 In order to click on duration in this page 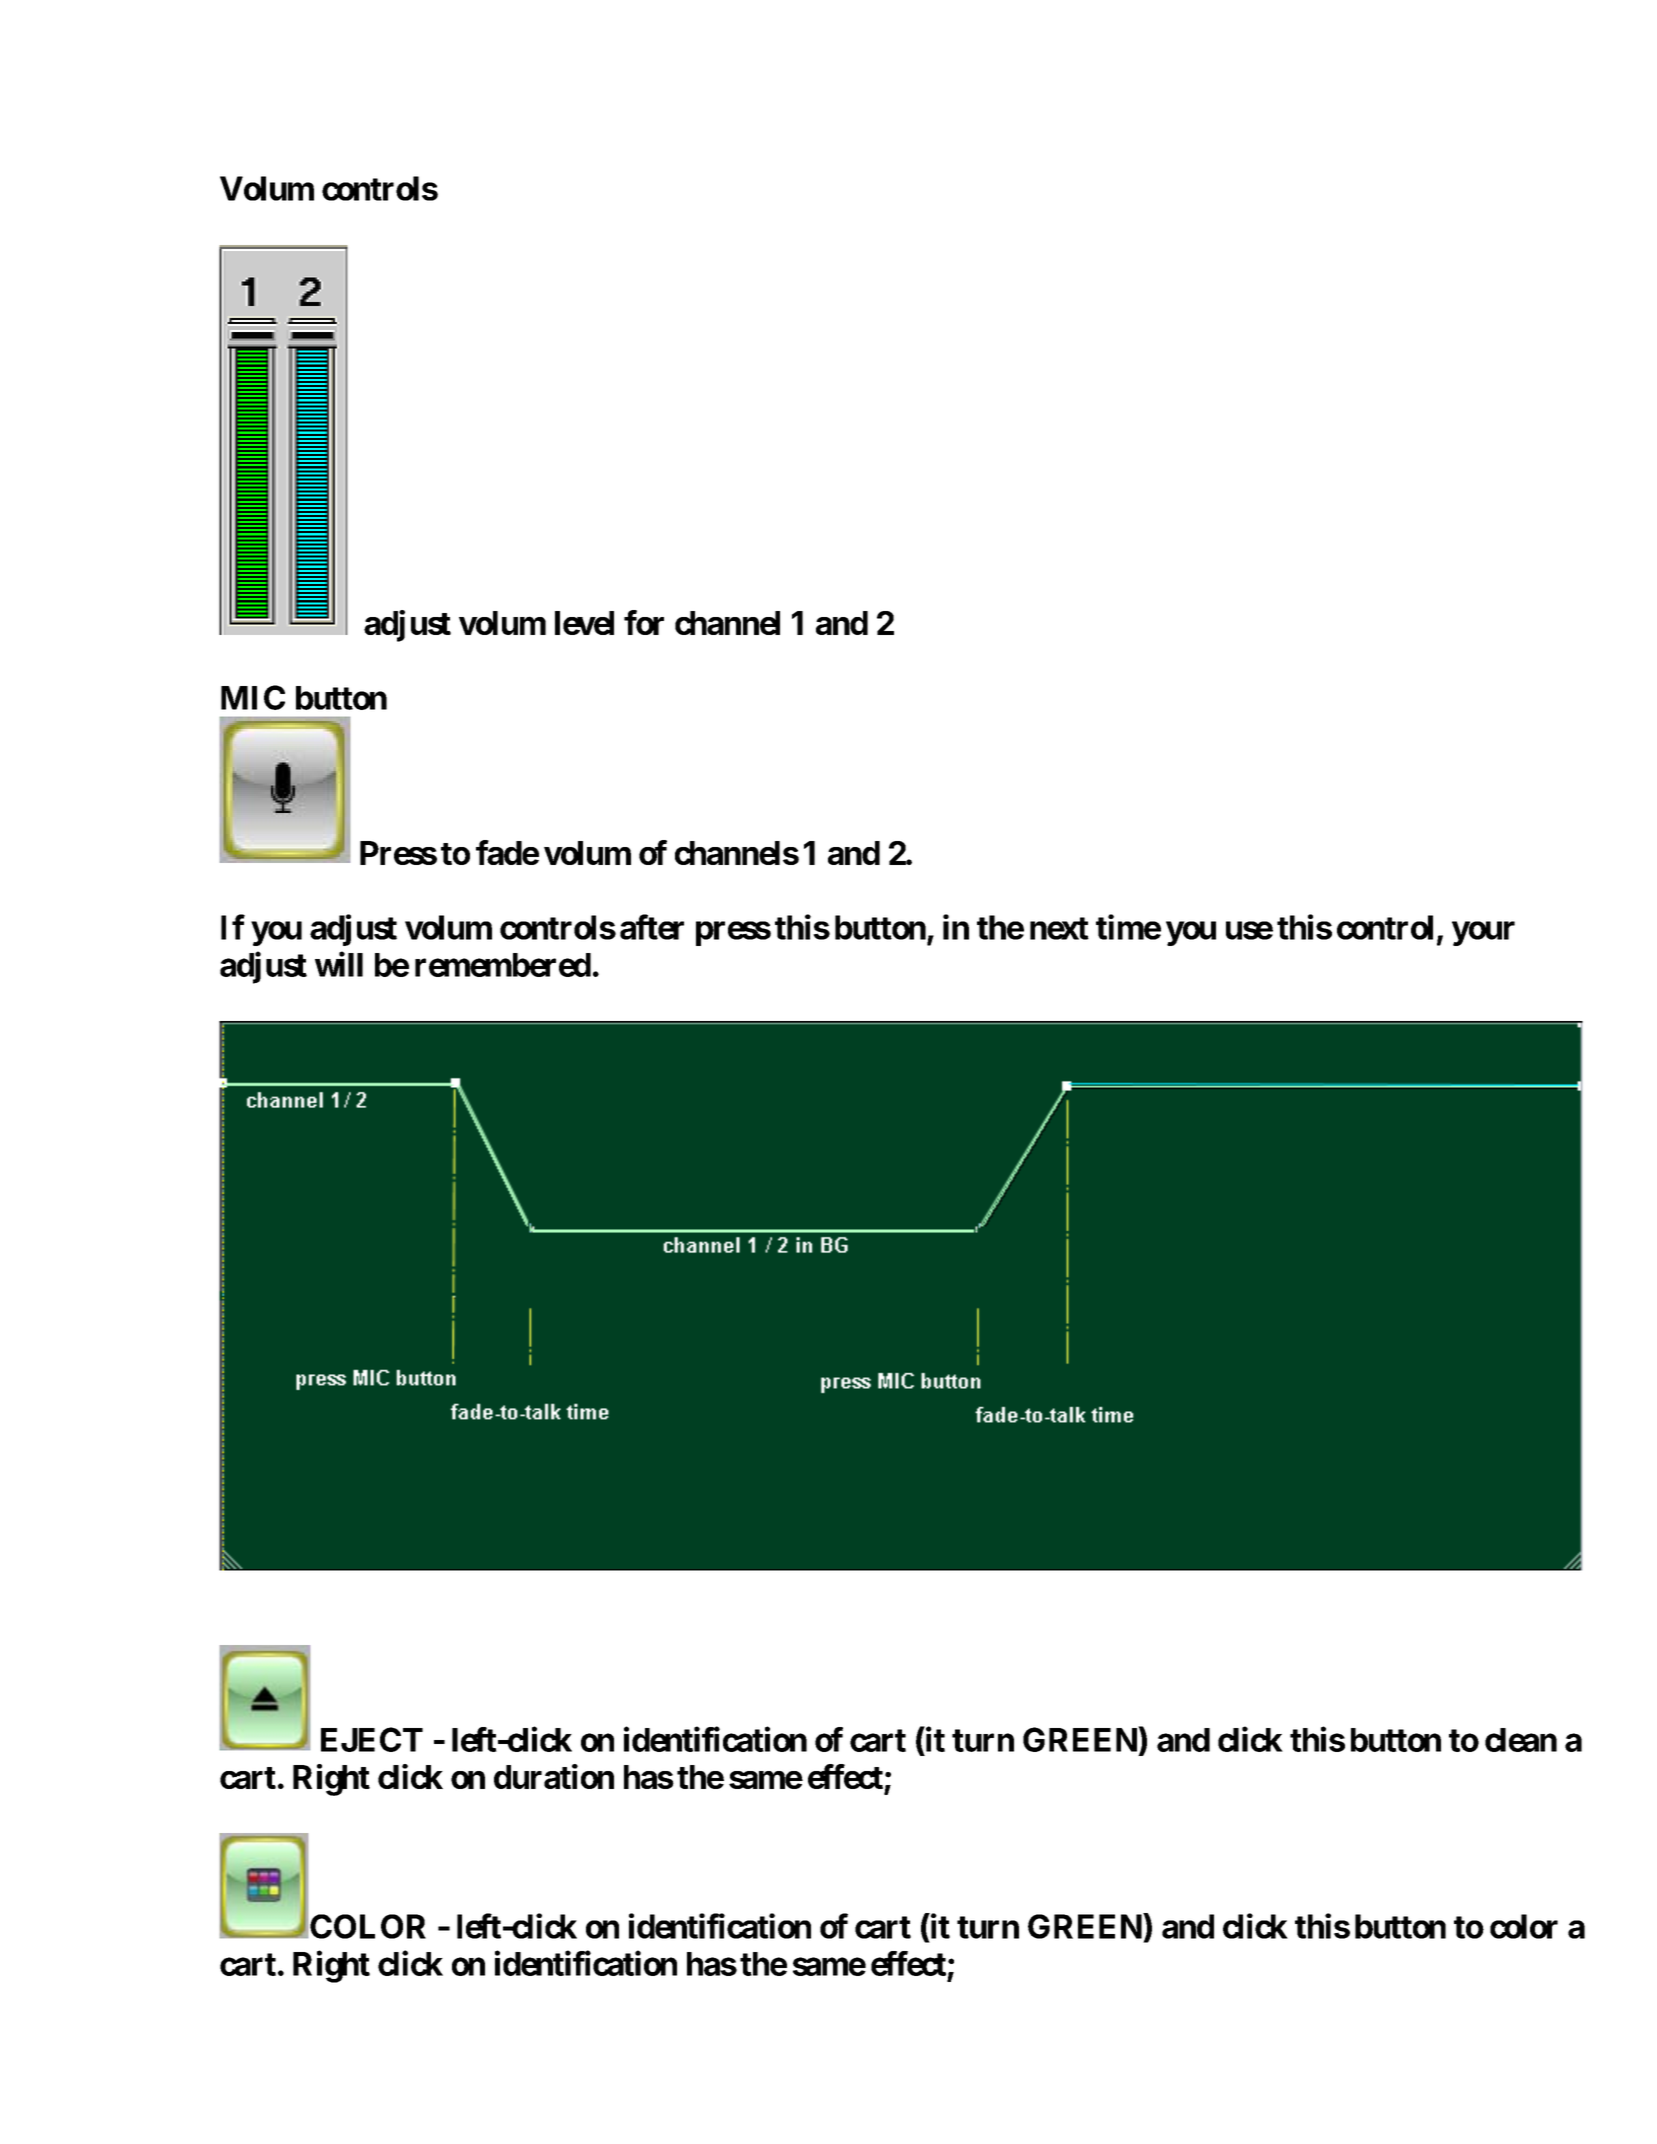, I will do `click(554, 1776)`.
